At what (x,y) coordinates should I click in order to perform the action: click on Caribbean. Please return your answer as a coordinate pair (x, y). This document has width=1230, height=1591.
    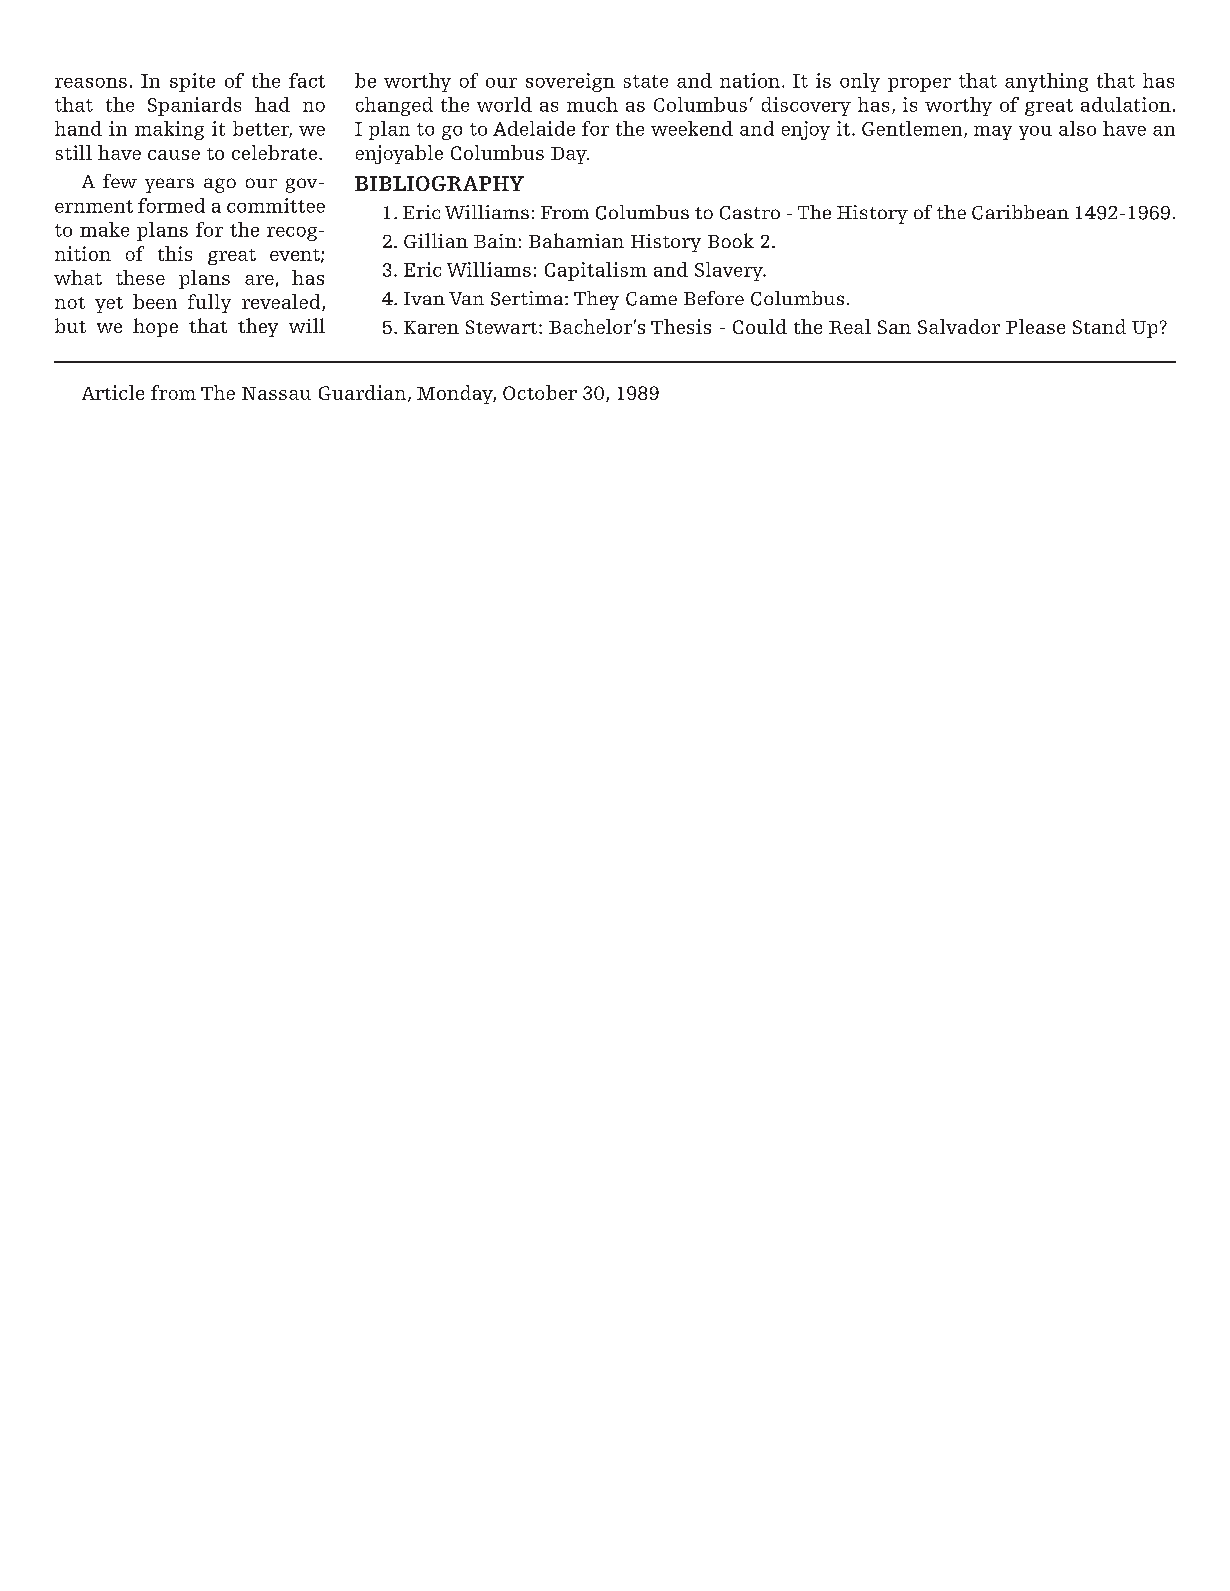
    Looking at the image, I should click on (1020, 212).
